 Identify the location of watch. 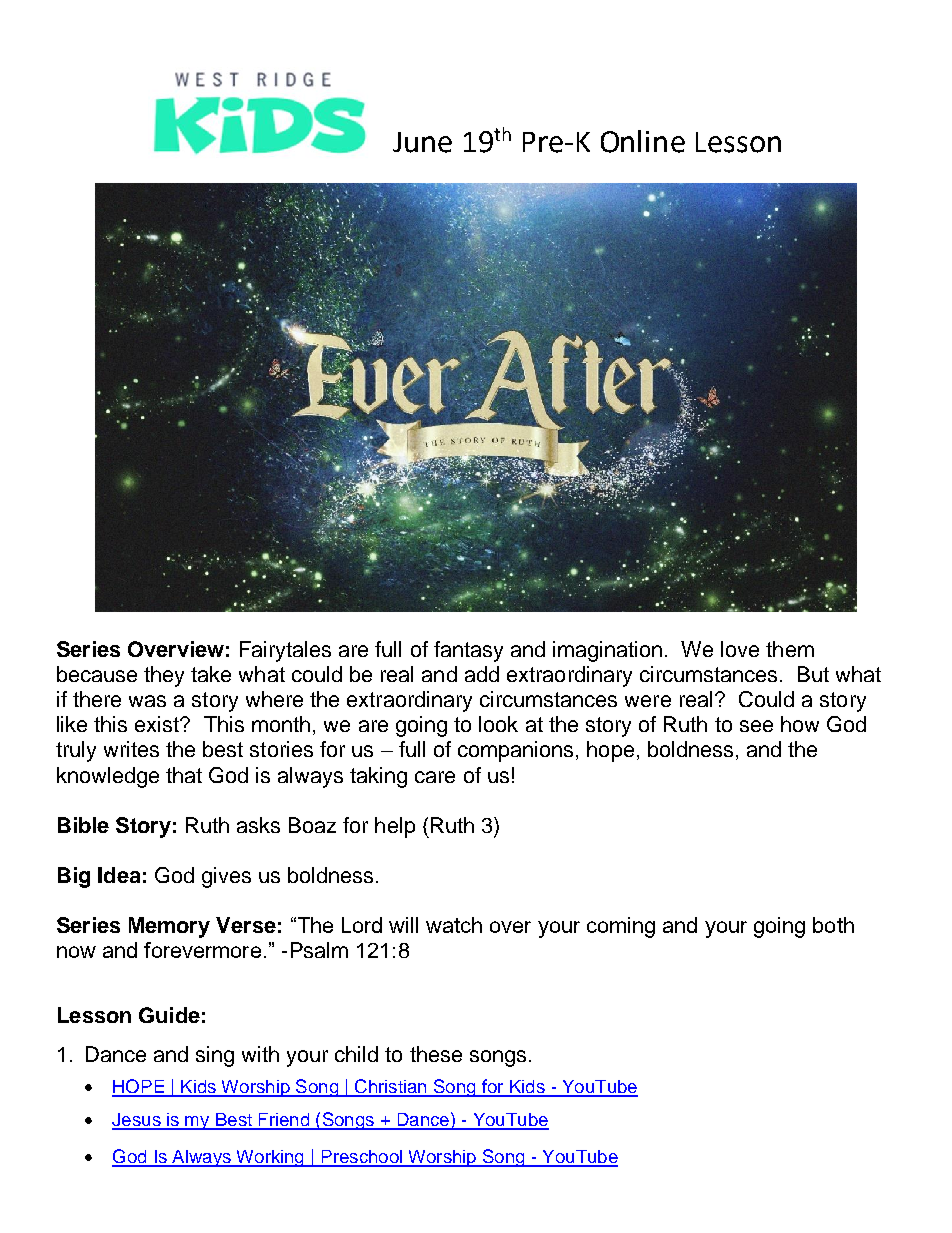
(454, 925).
